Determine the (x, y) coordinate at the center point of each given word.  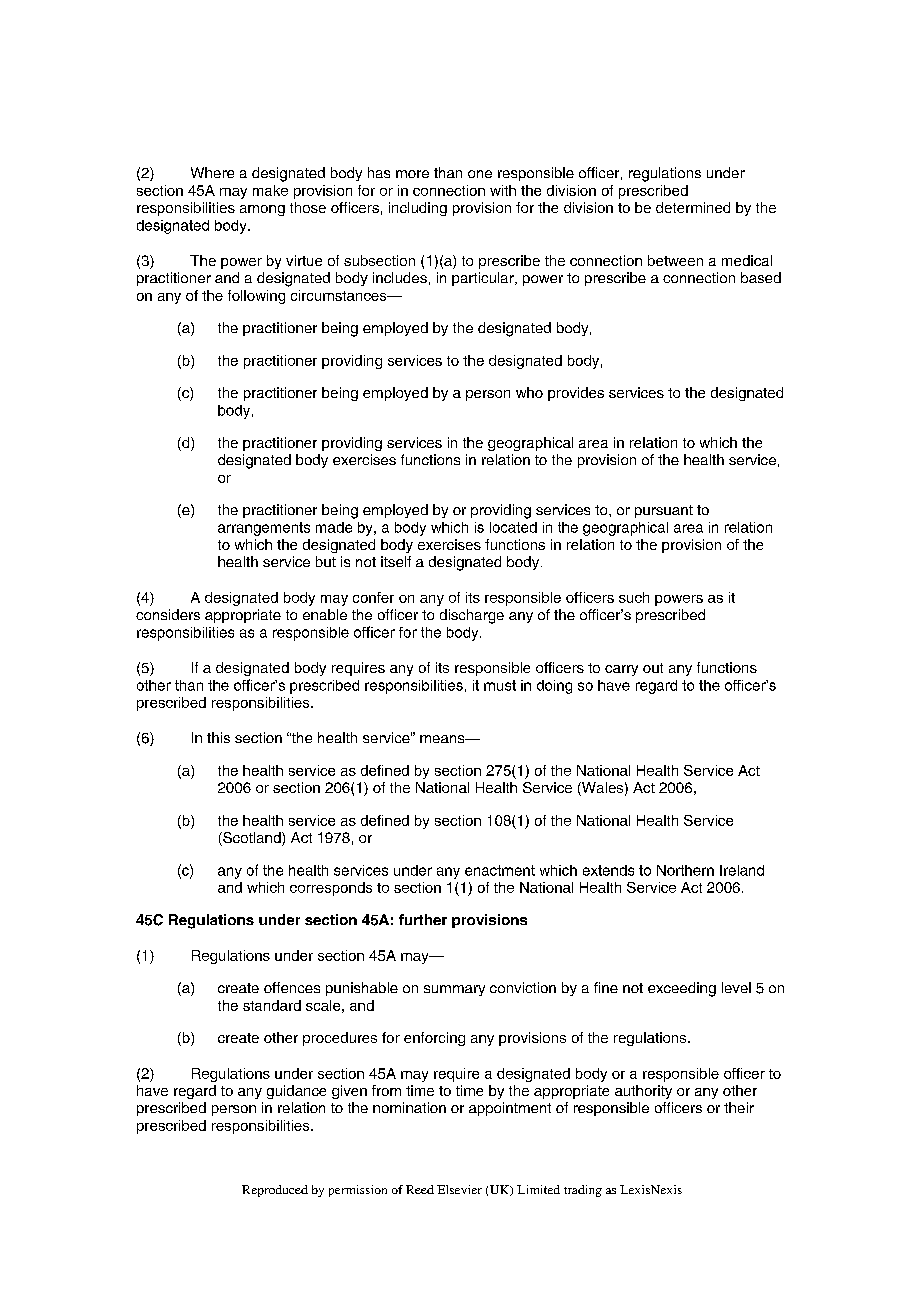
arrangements (264, 529)
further (423, 919)
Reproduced (275, 1191)
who (529, 392)
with (503, 190)
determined (693, 207)
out (653, 668)
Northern (685, 870)
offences (292, 987)
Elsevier (459, 1189)
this (218, 737)
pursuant (664, 511)
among (262, 210)
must (500, 685)
